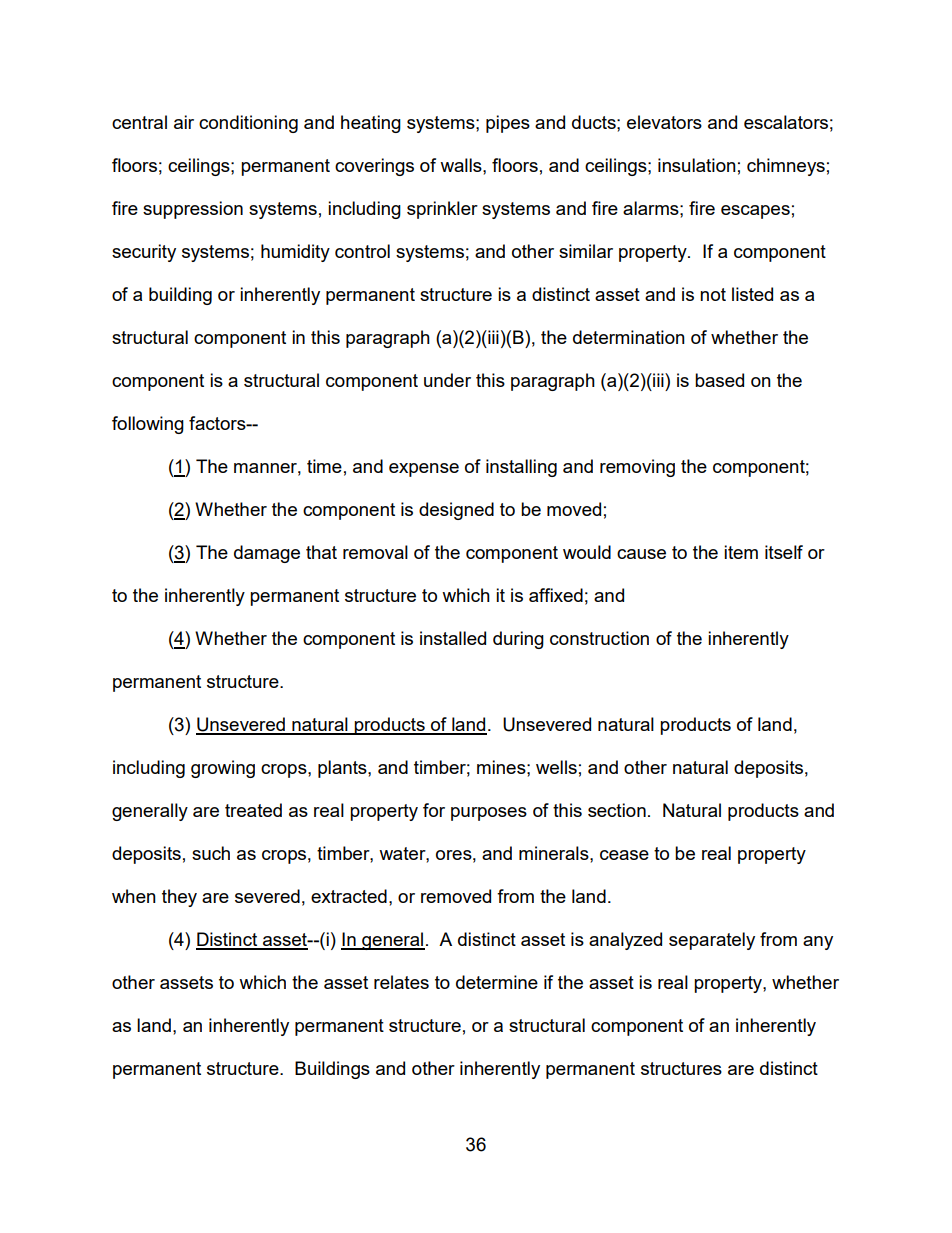  What do you see at coordinates (741, 552) in the document?
I see `item` at bounding box center [741, 552].
